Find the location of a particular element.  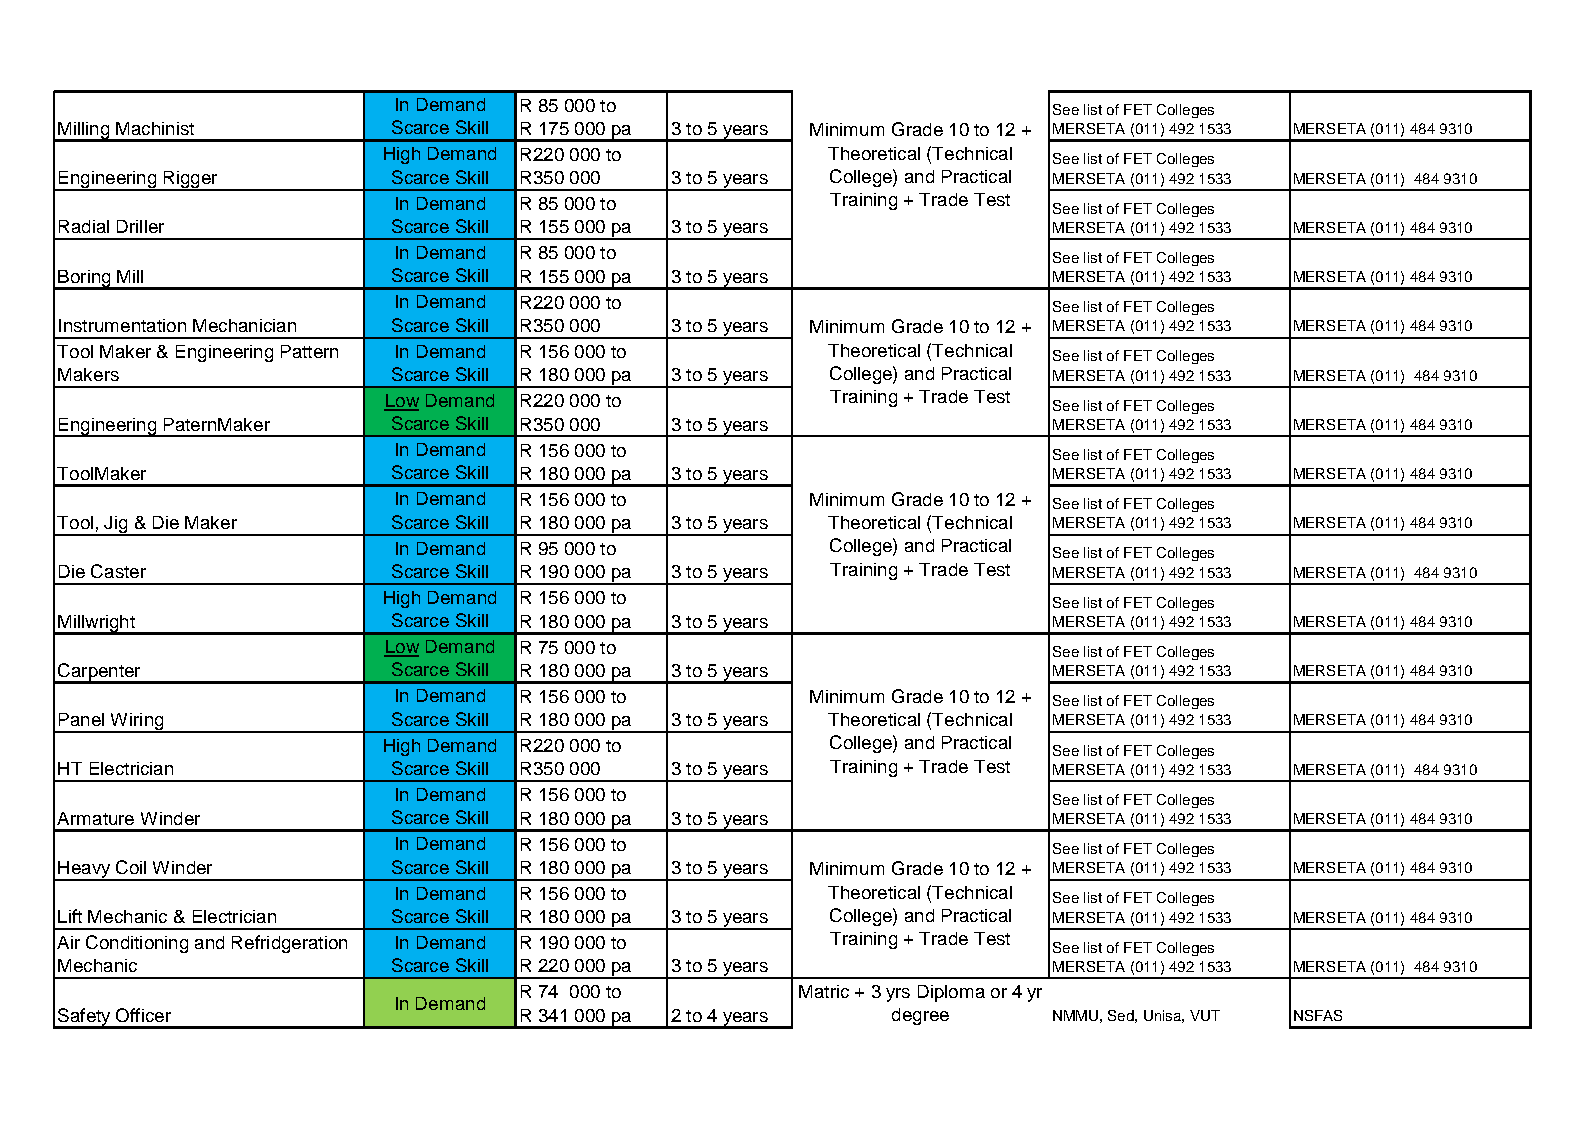

Jig is located at coordinates (116, 526).
